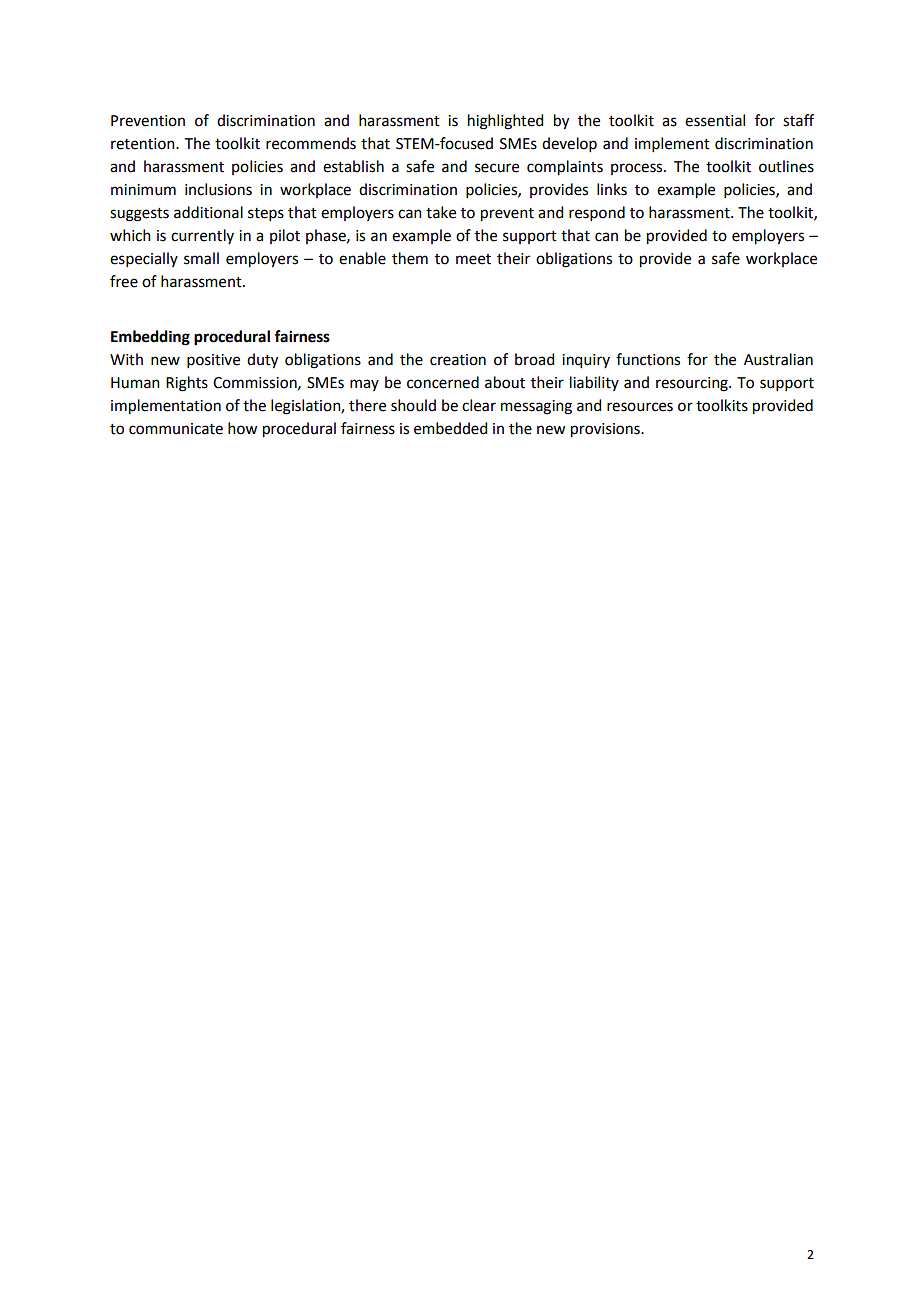 This image has width=924, height=1308. What do you see at coordinates (213, 361) in the image?
I see `positive` at bounding box center [213, 361].
